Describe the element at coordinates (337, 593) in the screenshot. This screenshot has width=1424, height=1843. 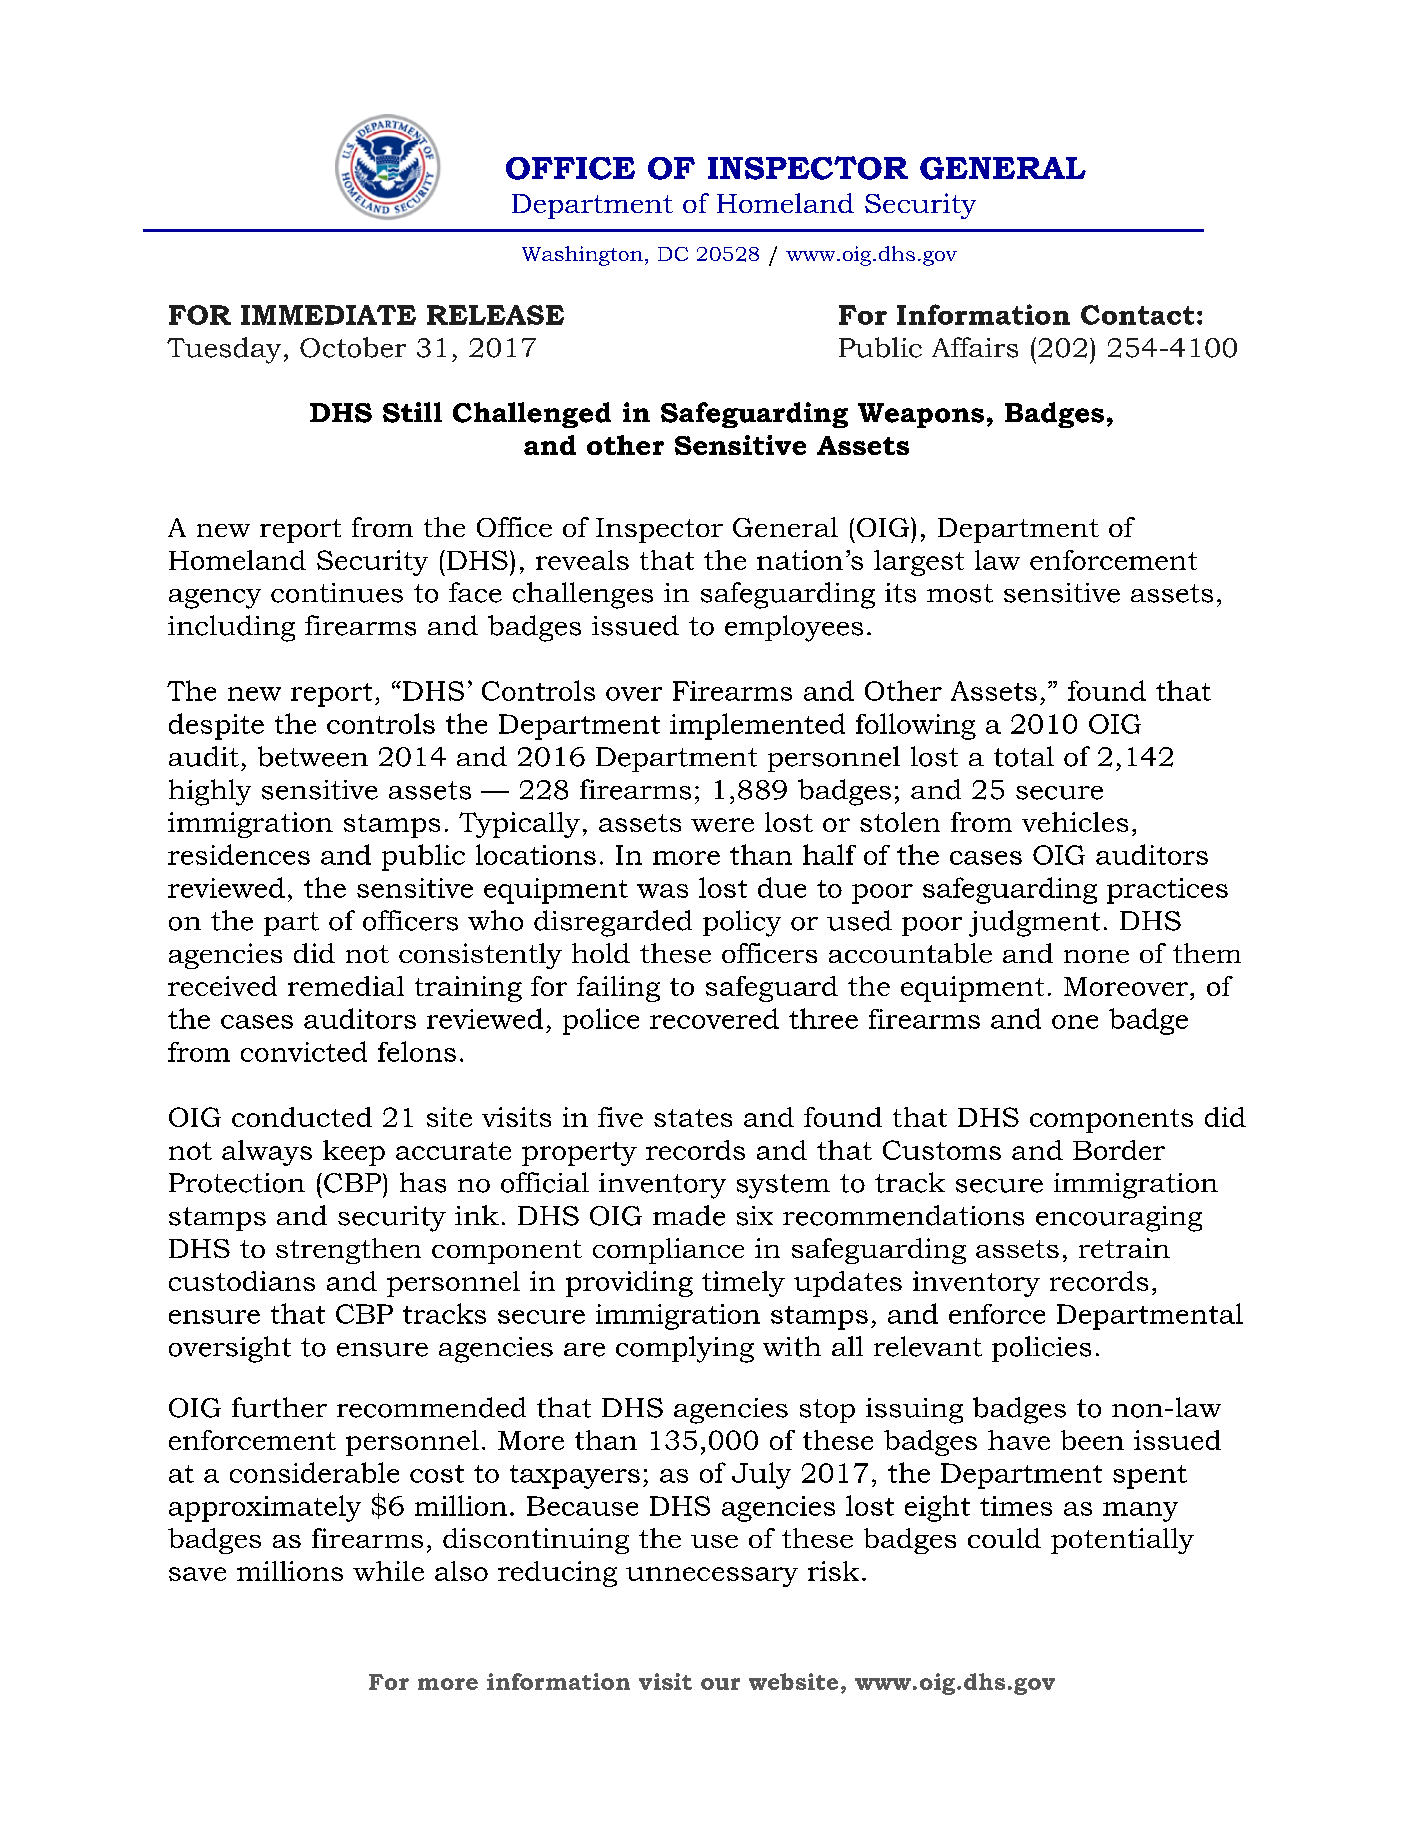
I see `continues` at that location.
